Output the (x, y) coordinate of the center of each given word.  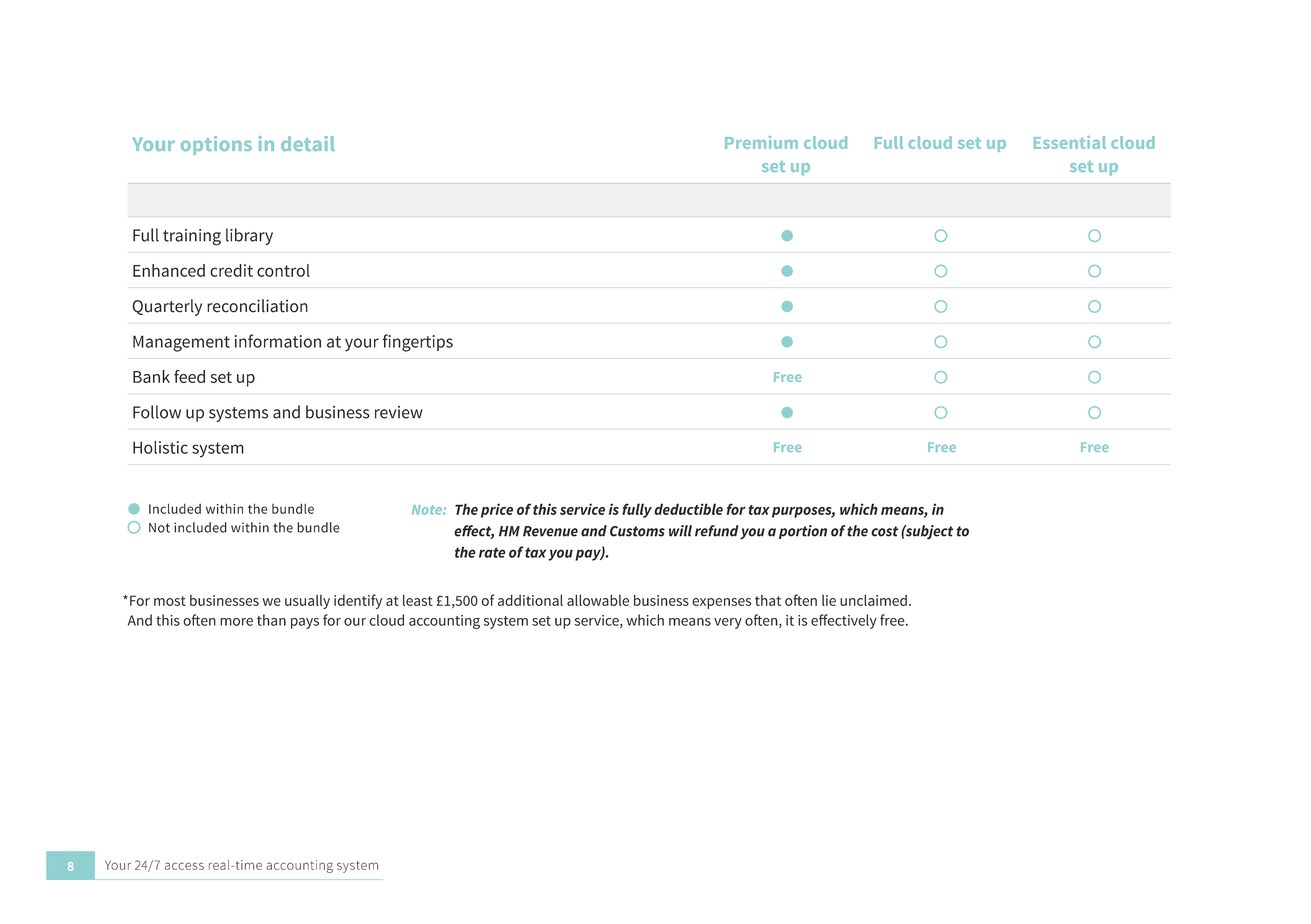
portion (803, 532)
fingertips (417, 343)
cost (884, 531)
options (216, 145)
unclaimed (873, 600)
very (728, 623)
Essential (1070, 142)
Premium (761, 142)
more (236, 622)
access (184, 866)
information (278, 341)
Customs (637, 531)
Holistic (160, 447)
